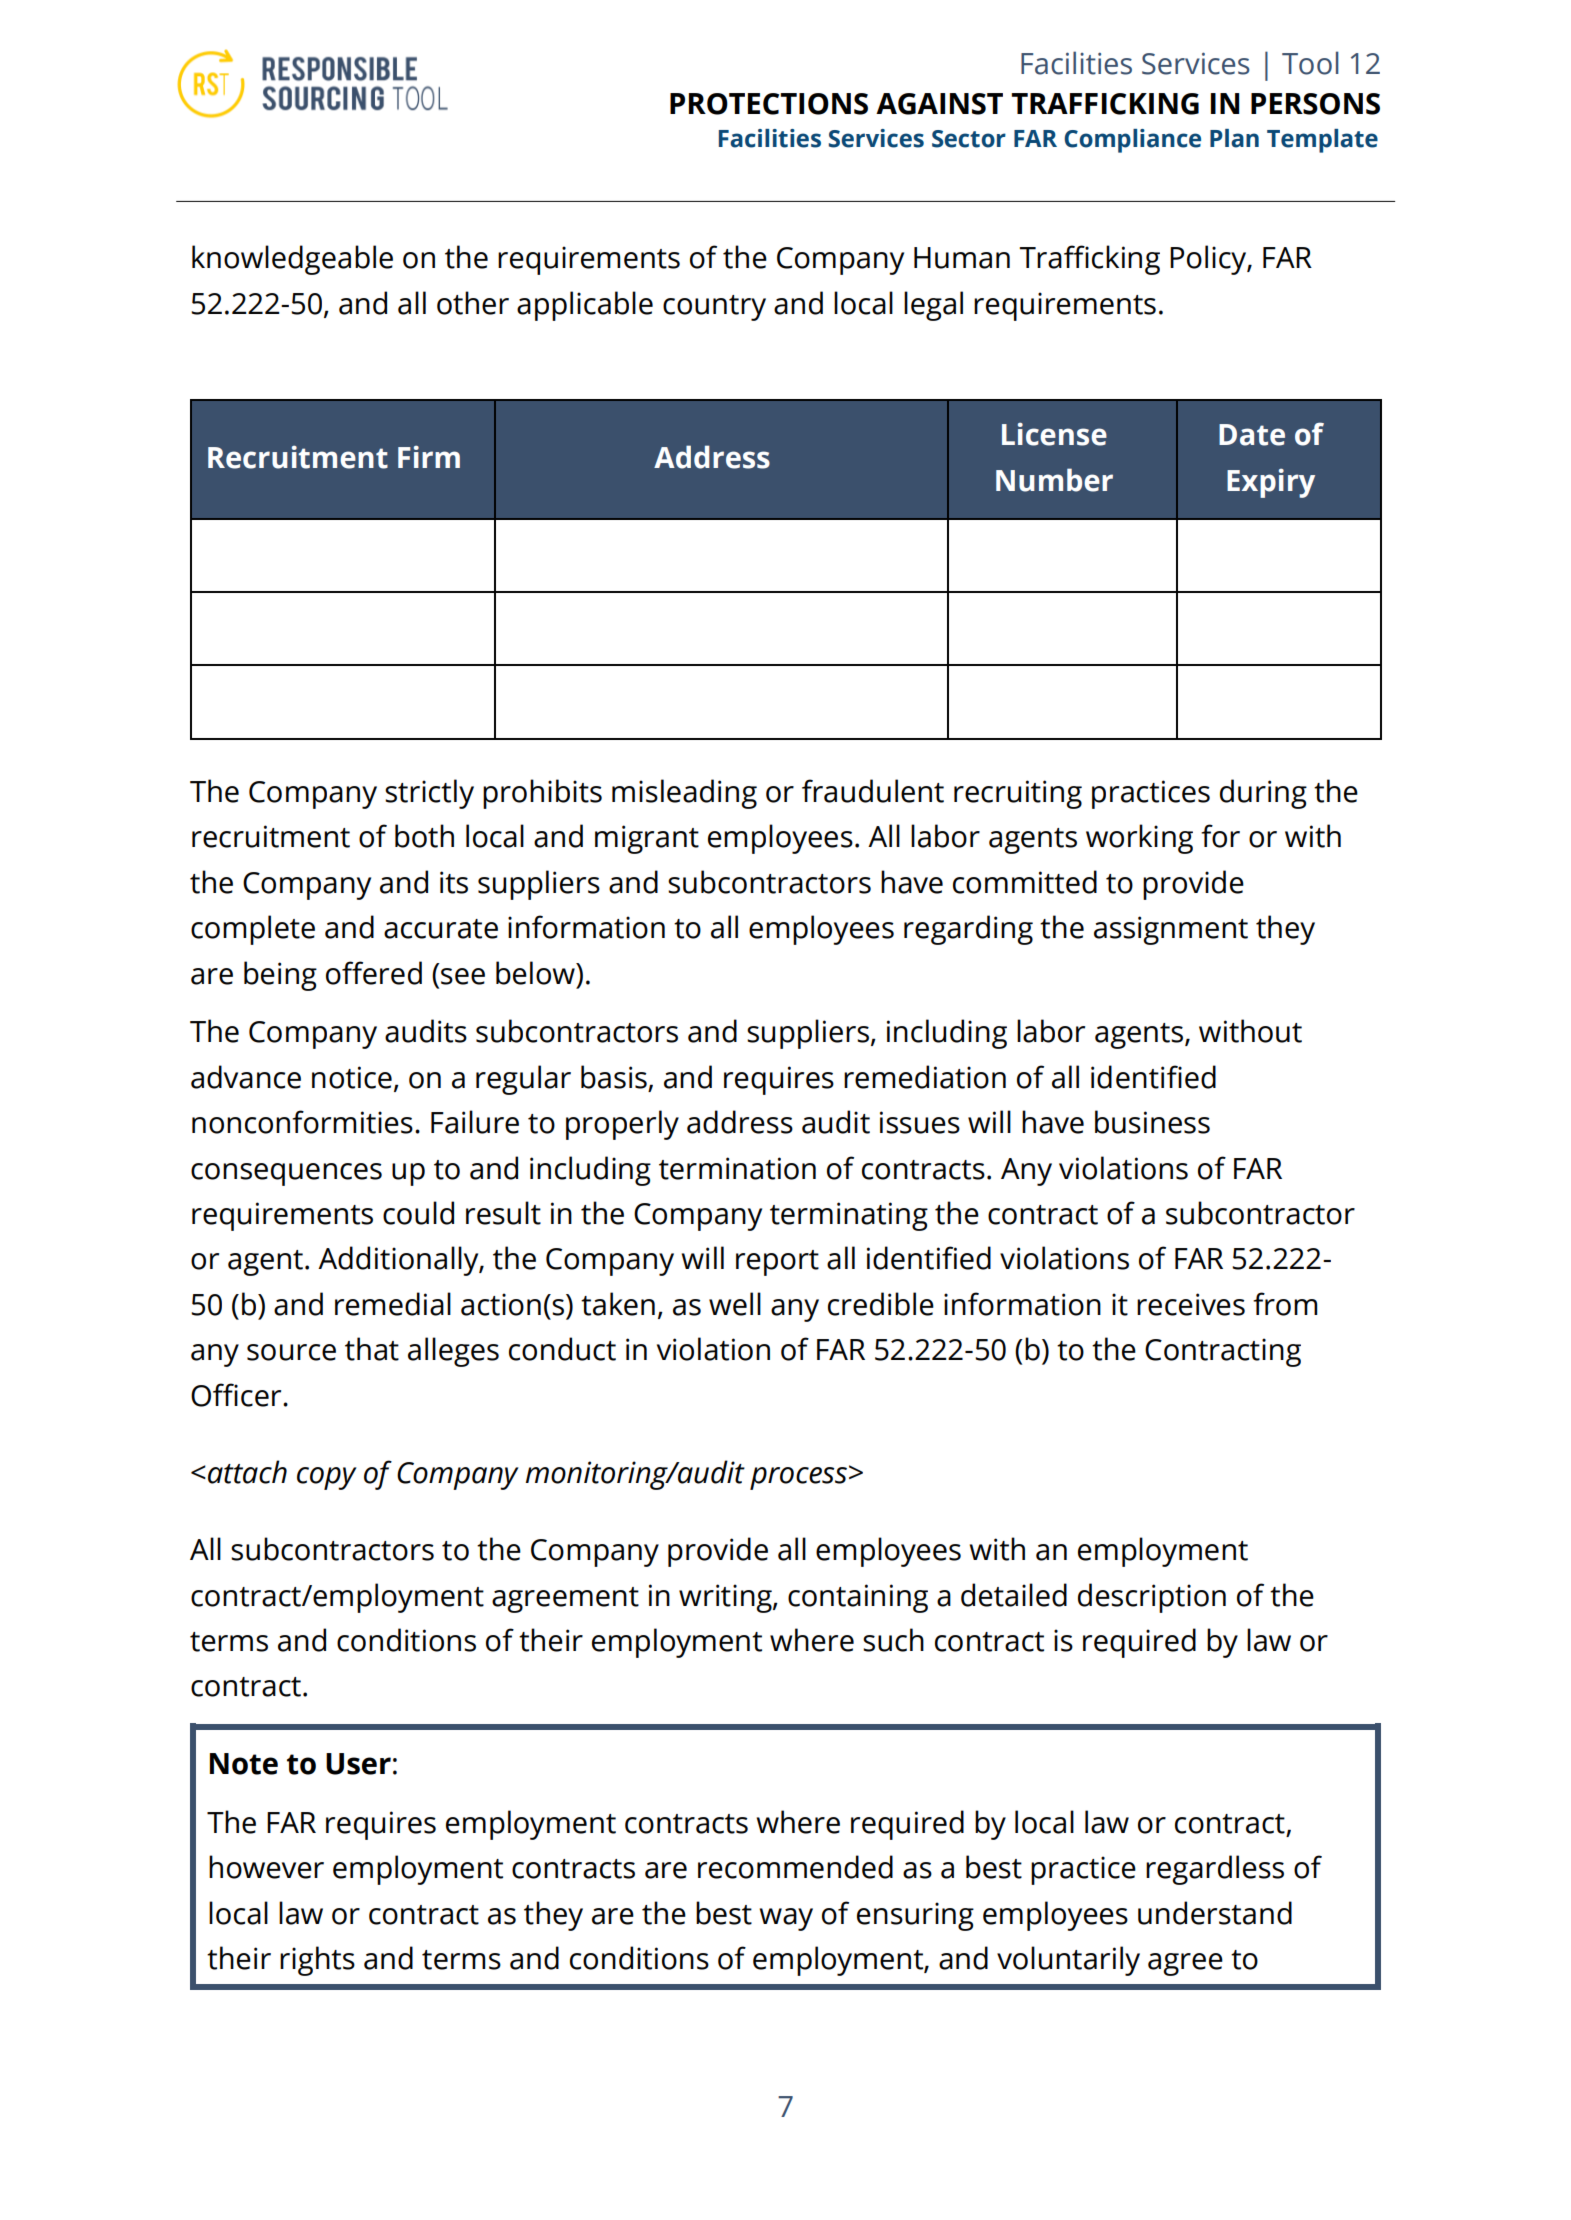 This screenshot has width=1571, height=2220. What do you see at coordinates (1191, 1304) in the screenshot?
I see `receives` at bounding box center [1191, 1304].
